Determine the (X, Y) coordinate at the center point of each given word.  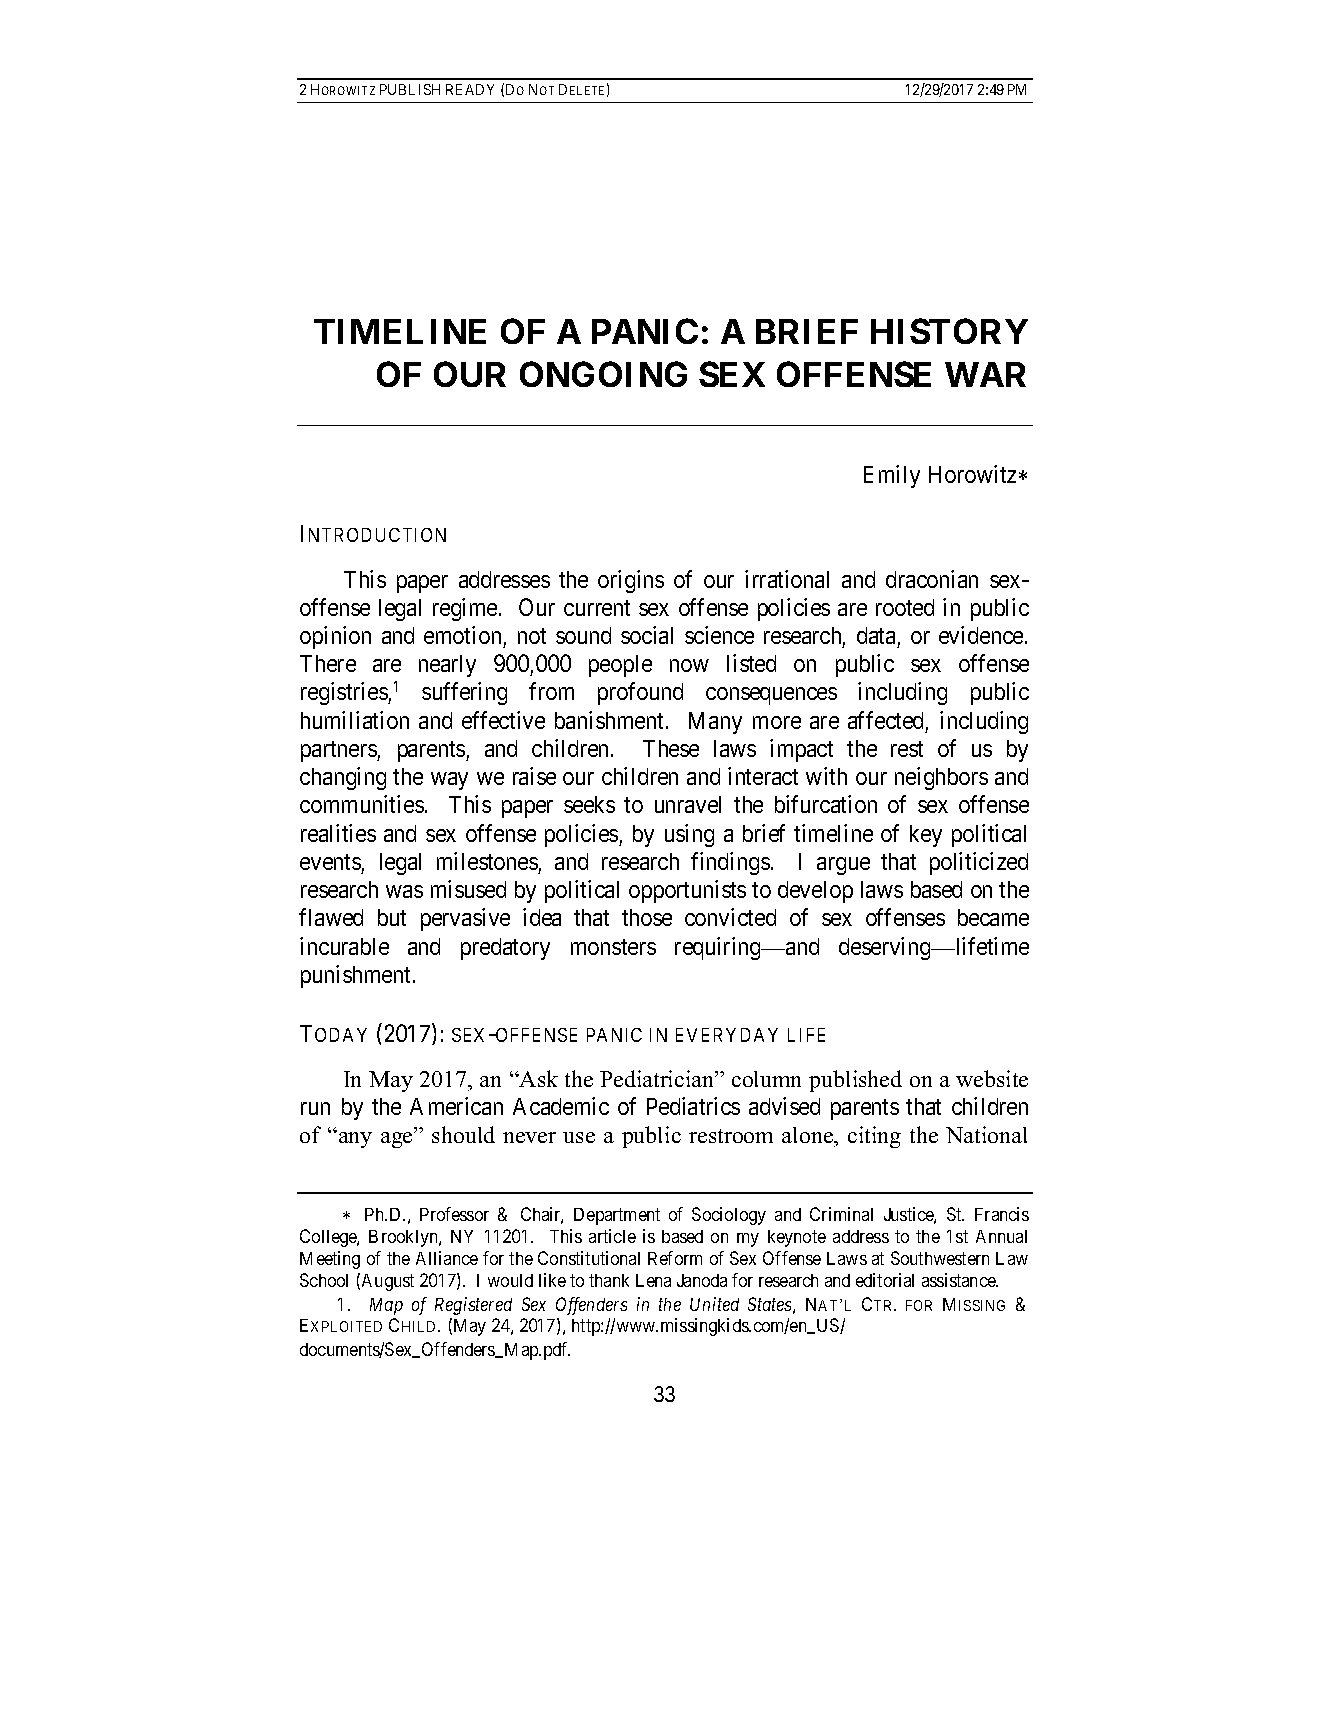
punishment (357, 976)
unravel (688, 804)
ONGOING (603, 374)
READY (470, 89)
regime (466, 609)
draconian (932, 579)
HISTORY (949, 331)
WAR (985, 374)
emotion (462, 635)
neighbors (941, 778)
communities (362, 804)
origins (631, 581)
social (647, 635)
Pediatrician (658, 1078)
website (992, 1078)
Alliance (447, 1258)
